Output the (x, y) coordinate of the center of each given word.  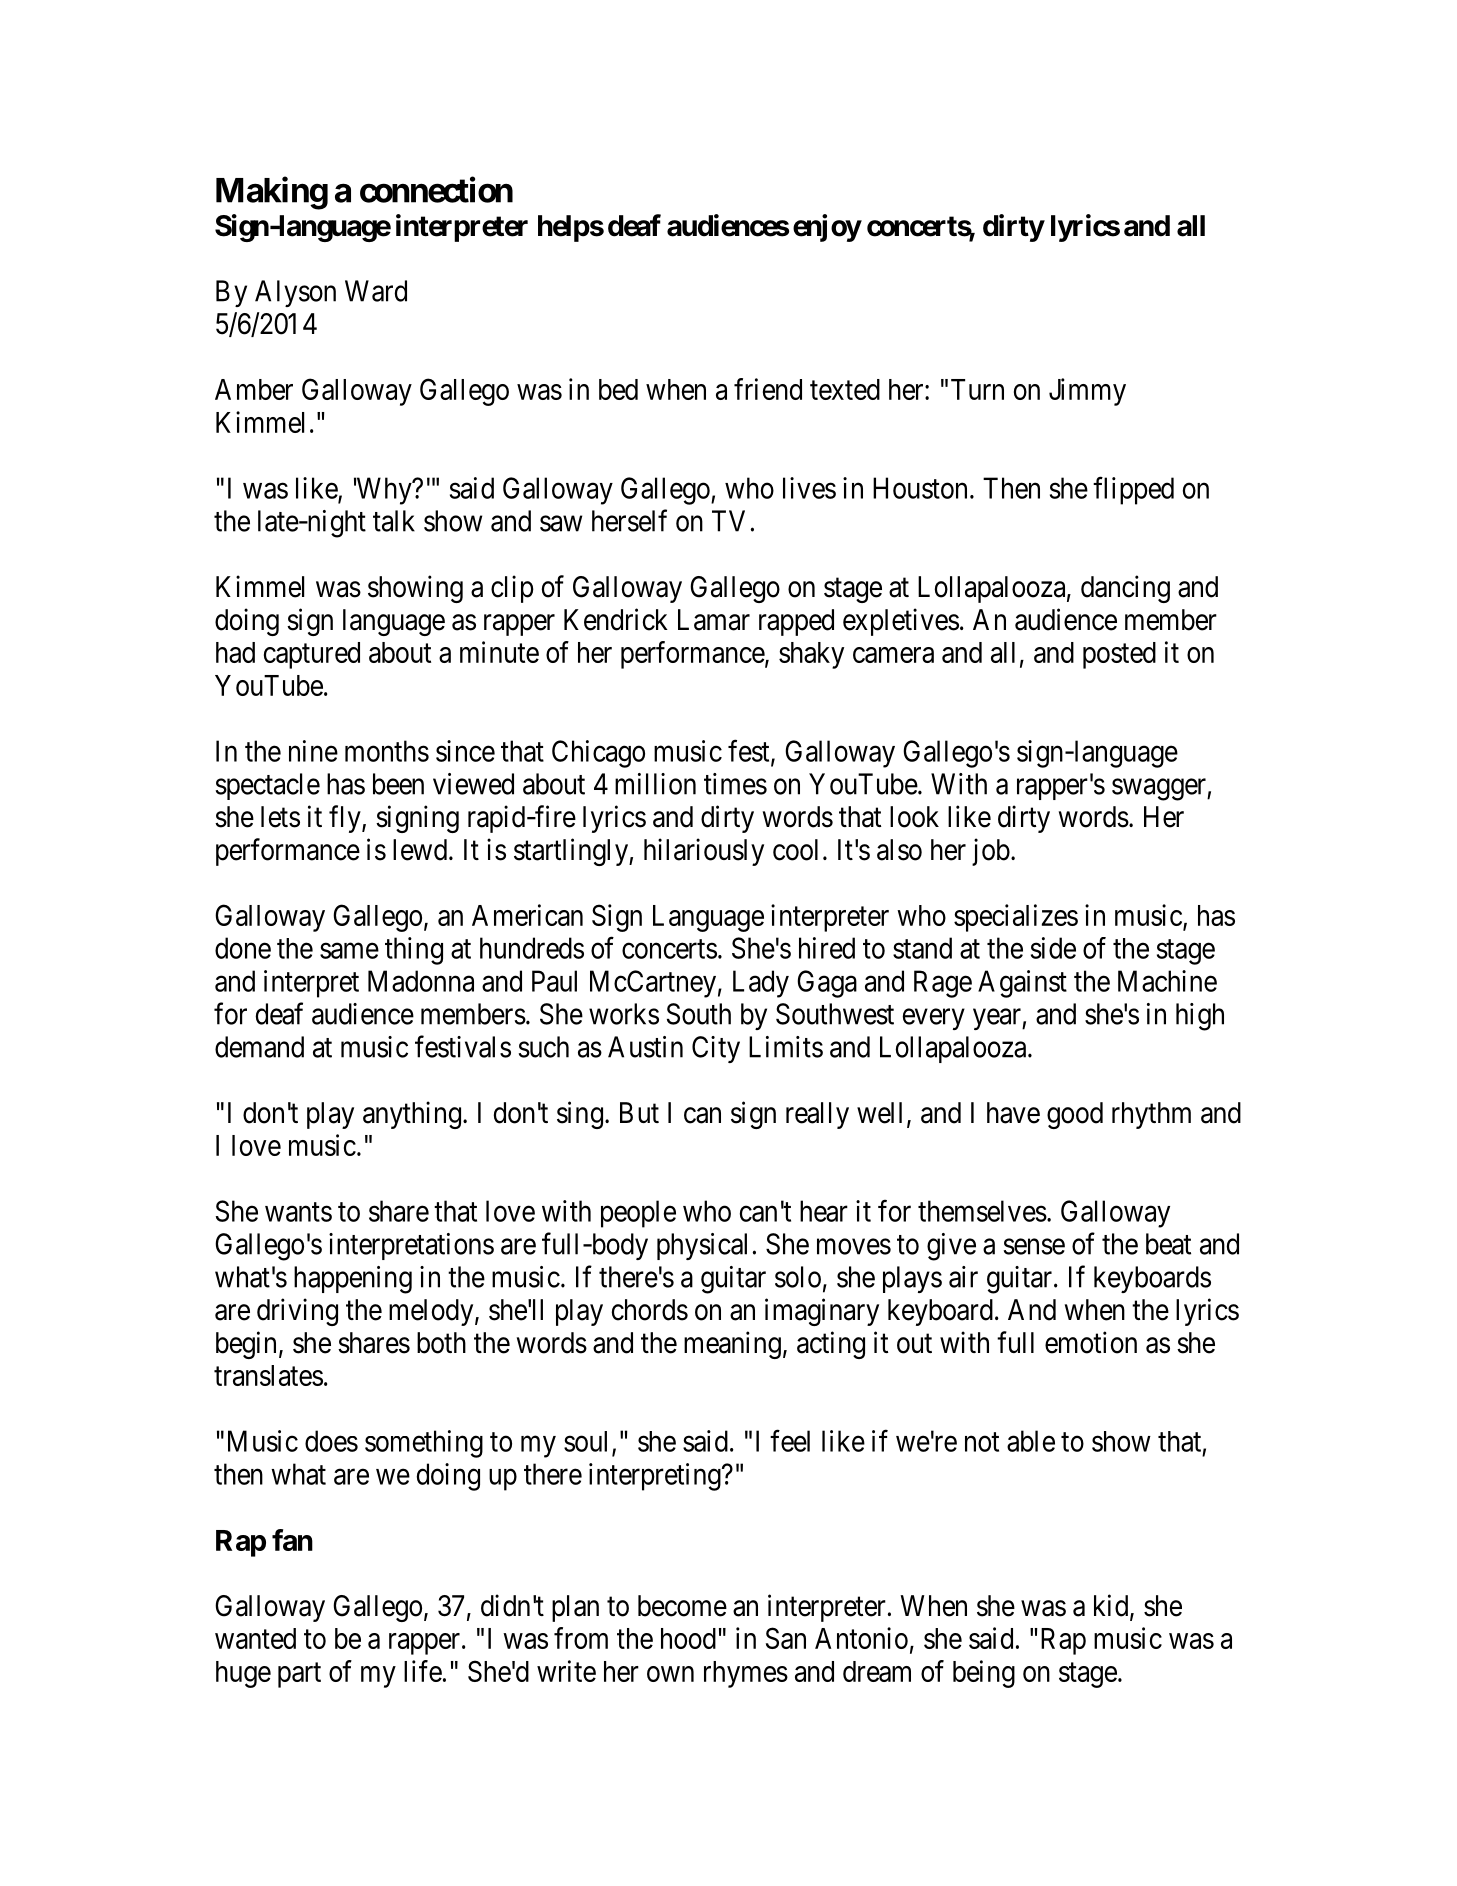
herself (629, 520)
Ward (376, 291)
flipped (1133, 490)
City (716, 1049)
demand (259, 1047)
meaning (732, 1345)
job (991, 852)
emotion (1091, 1342)
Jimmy (1087, 392)
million (655, 784)
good (1075, 1115)
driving (297, 1312)
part (299, 1675)
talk (394, 521)
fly (346, 819)
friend (768, 389)
